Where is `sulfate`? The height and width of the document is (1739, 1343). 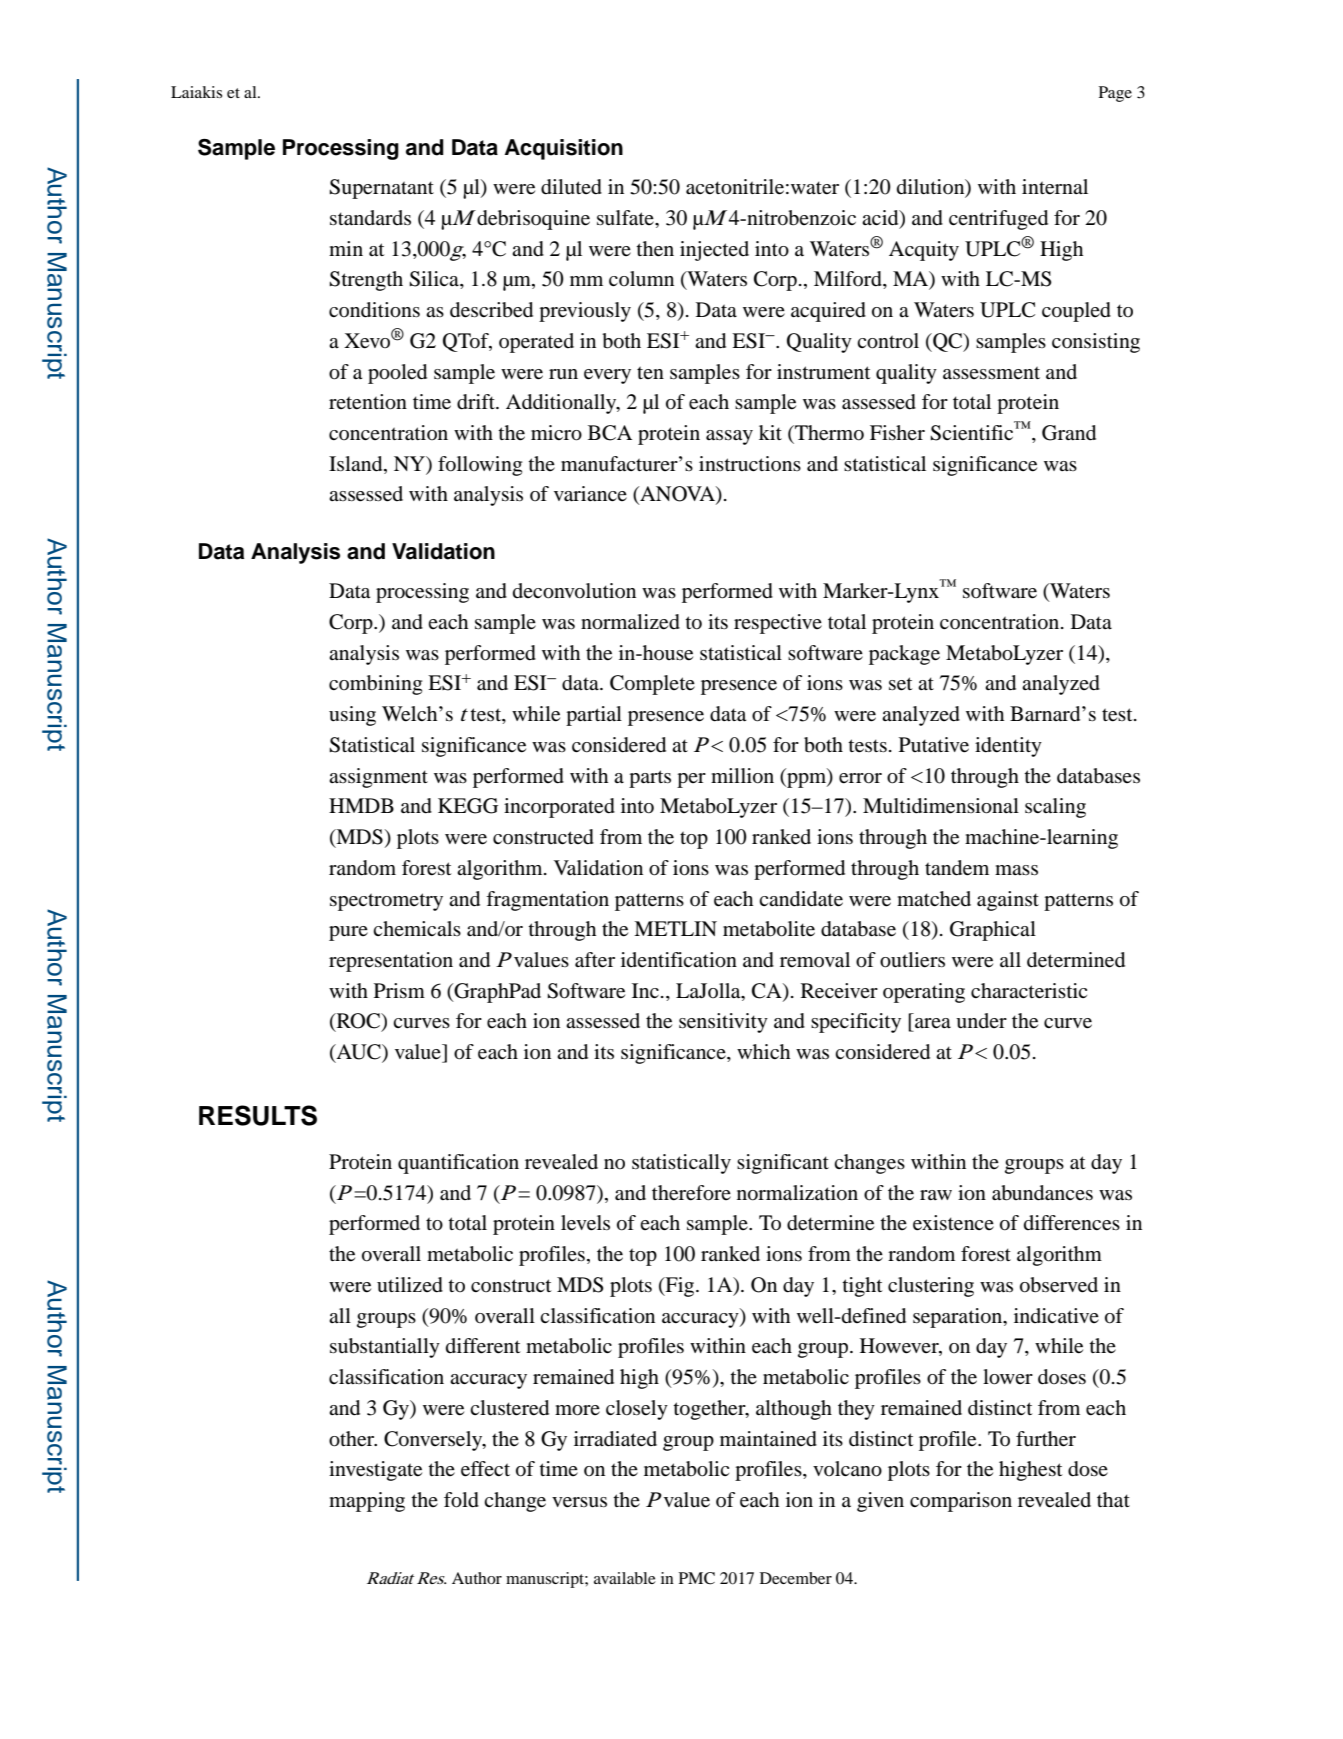 sulfate is located at coordinates (626, 218).
